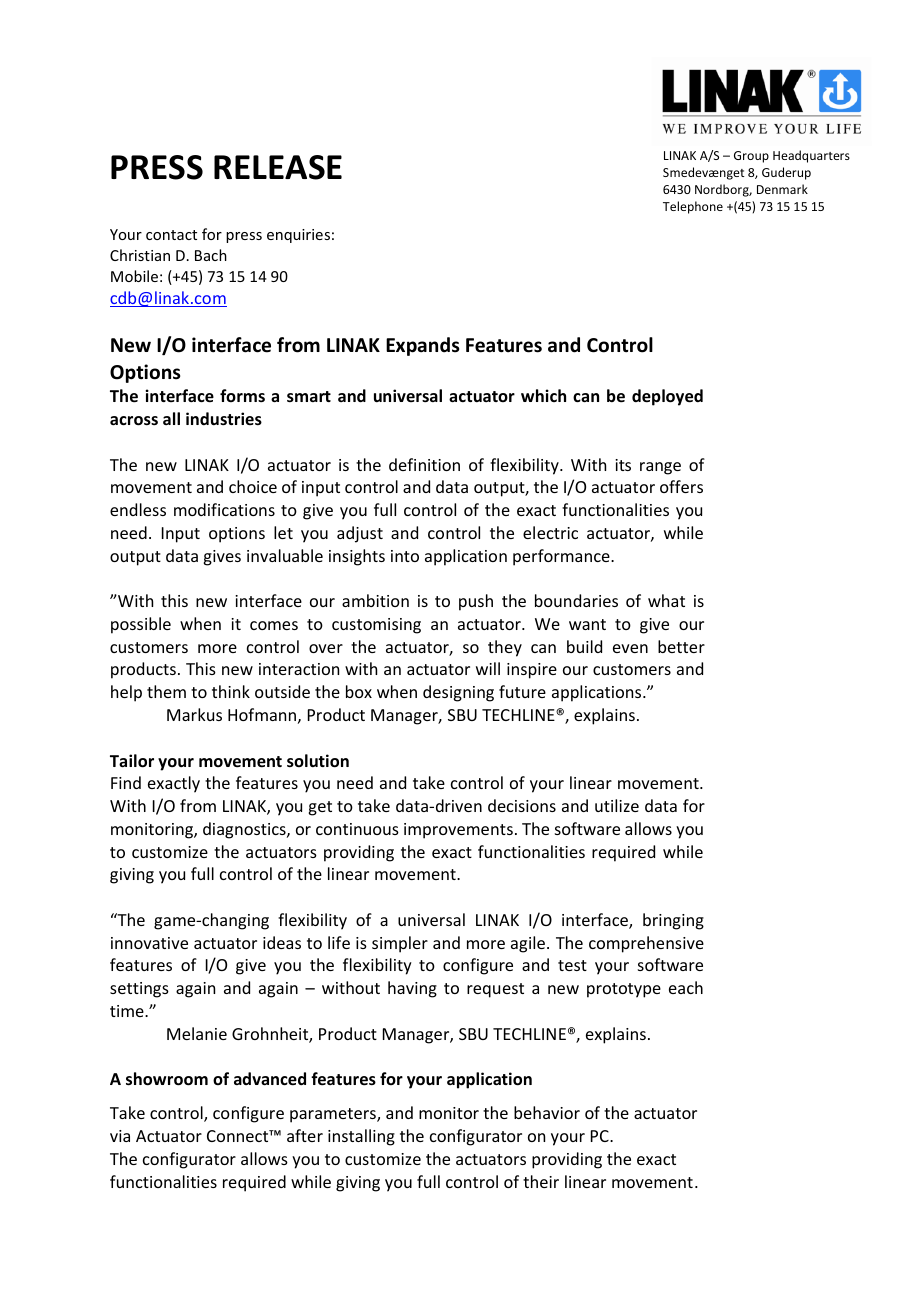 The width and height of the screenshot is (924, 1308). I want to click on RELEASE, so click(278, 167).
